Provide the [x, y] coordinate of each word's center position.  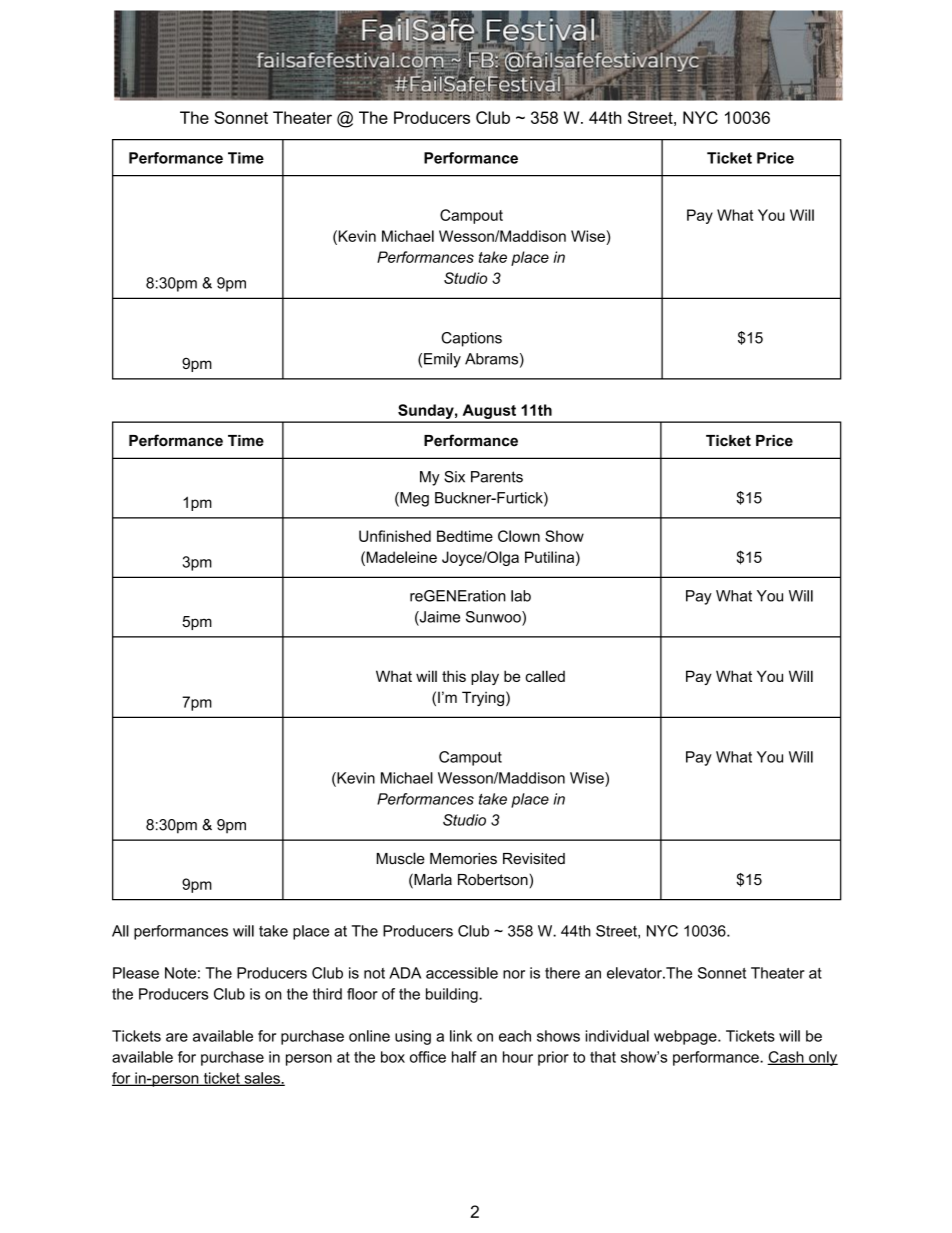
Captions [471, 339]
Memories [463, 859]
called [545, 676]
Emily [442, 360]
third [327, 994]
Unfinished [395, 536]
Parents [497, 477]
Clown [519, 536]
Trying [484, 698]
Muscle [401, 858]
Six [454, 477]
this [454, 676]
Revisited [534, 859]
